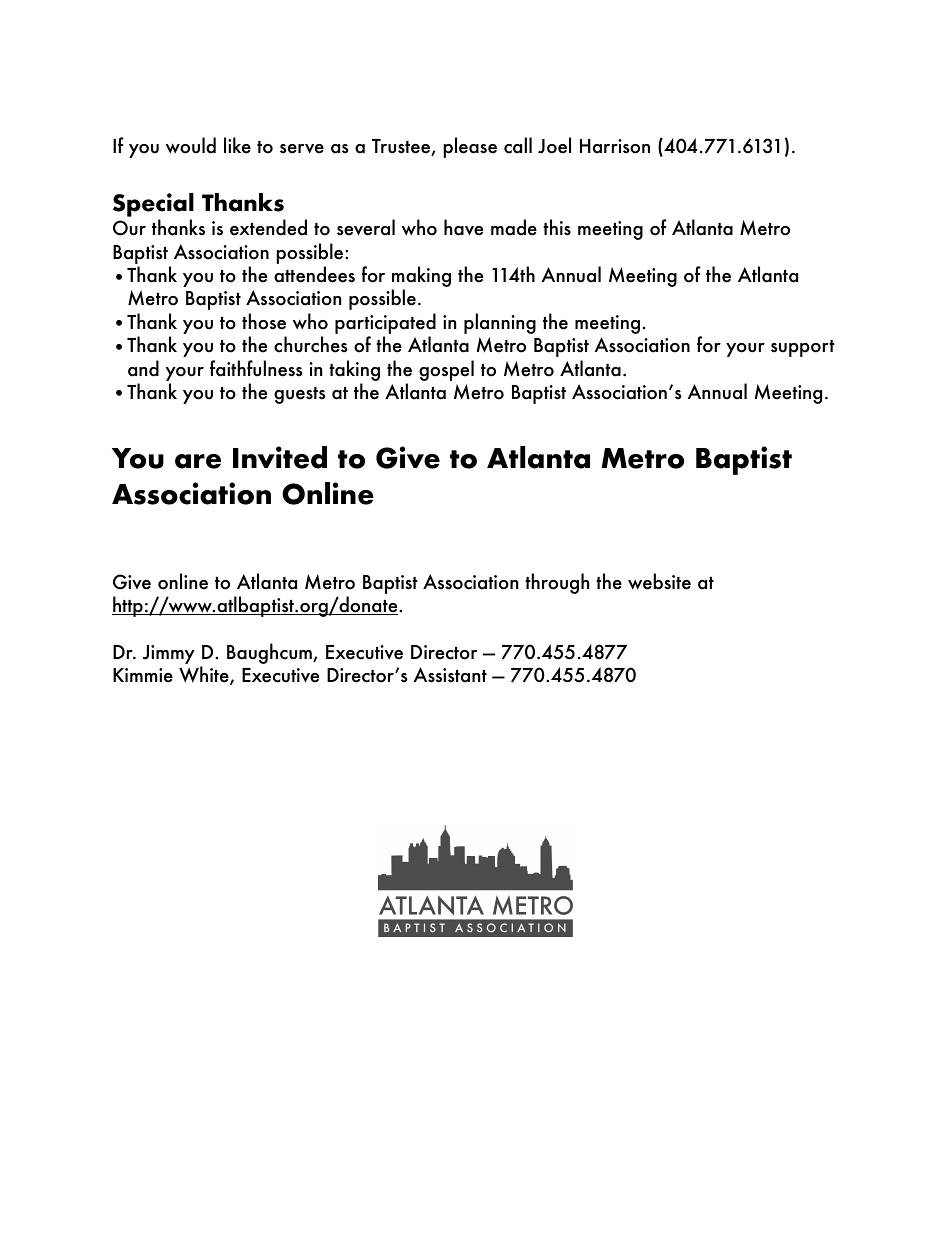  I want to click on like, so click(237, 145).
